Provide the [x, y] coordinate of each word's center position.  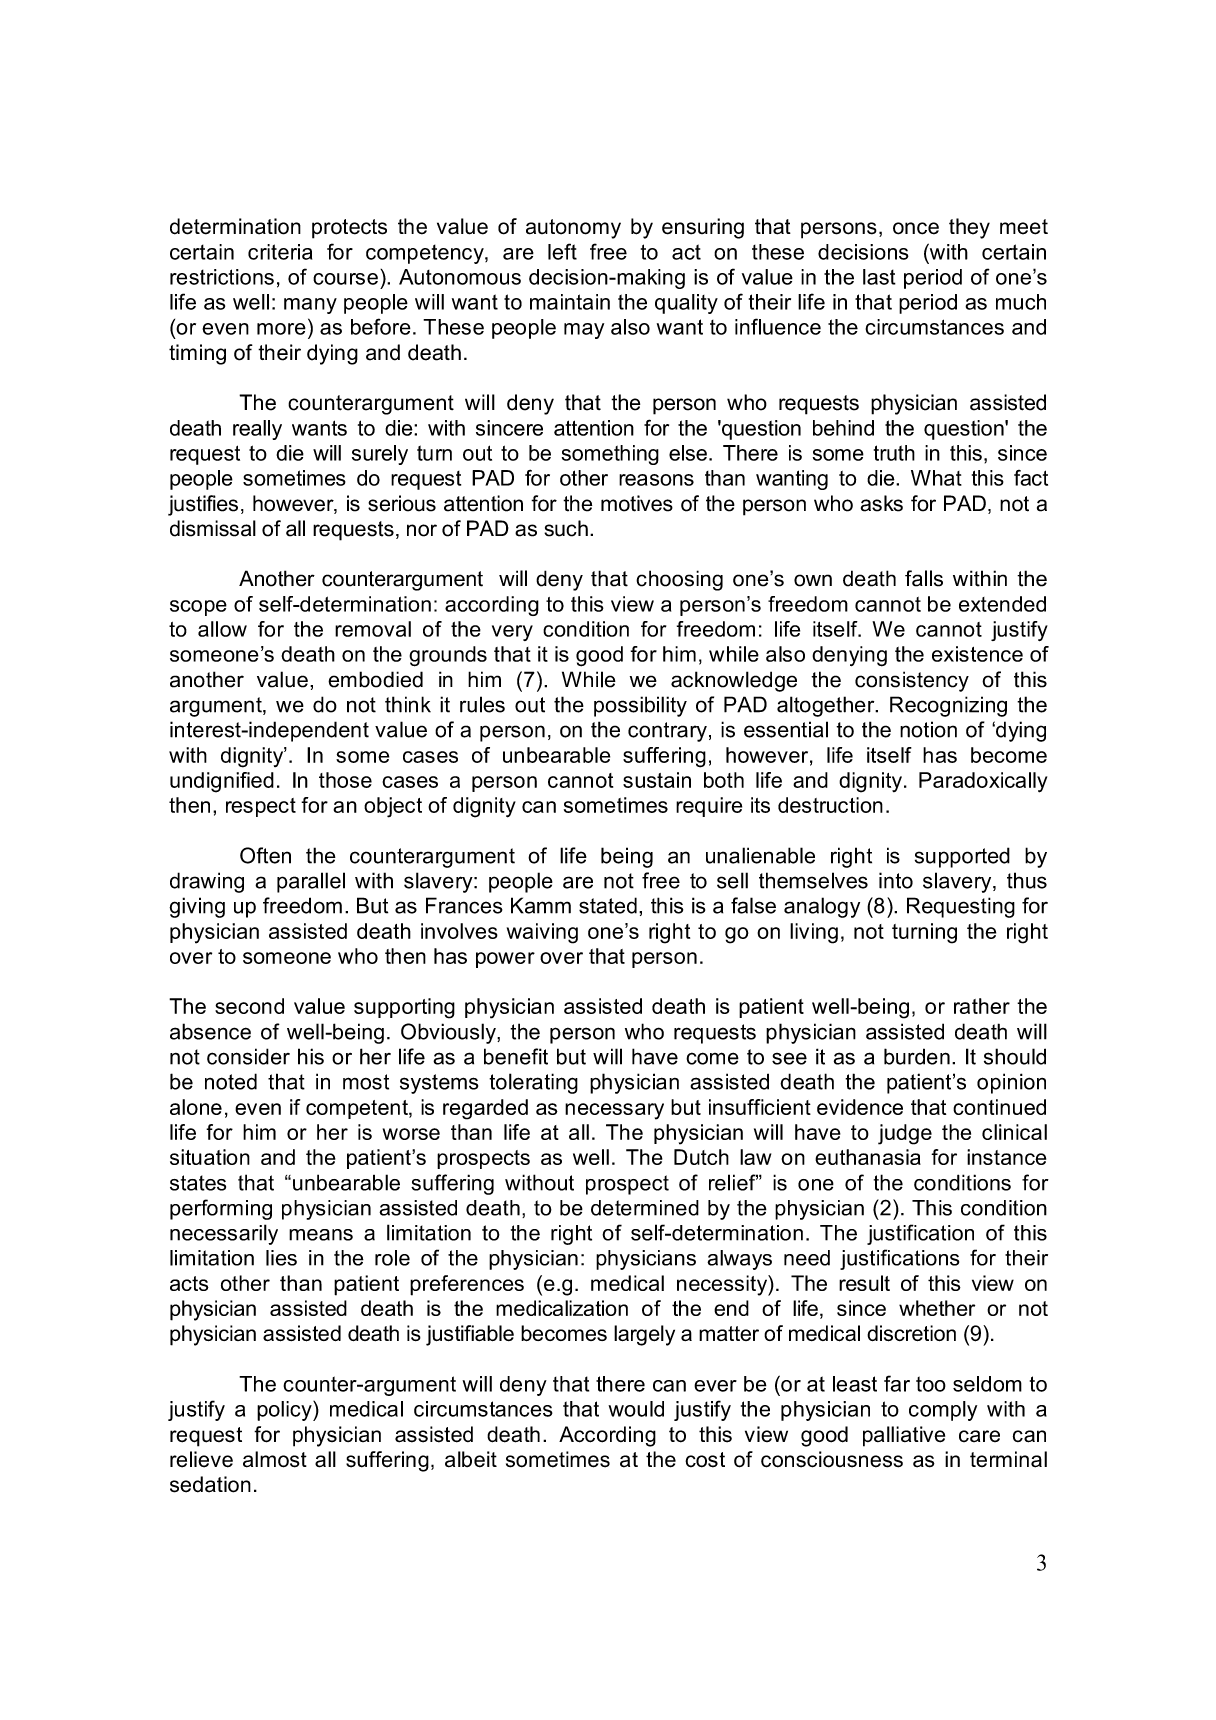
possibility [640, 706]
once [916, 228]
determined [645, 1208]
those [345, 780]
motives [637, 503]
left [562, 251]
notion [928, 729]
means [321, 1235]
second [249, 1006]
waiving [542, 933]
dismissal [213, 528]
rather [982, 1006]
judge [905, 1134]
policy [285, 1411]
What [936, 478]
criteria [280, 252]
